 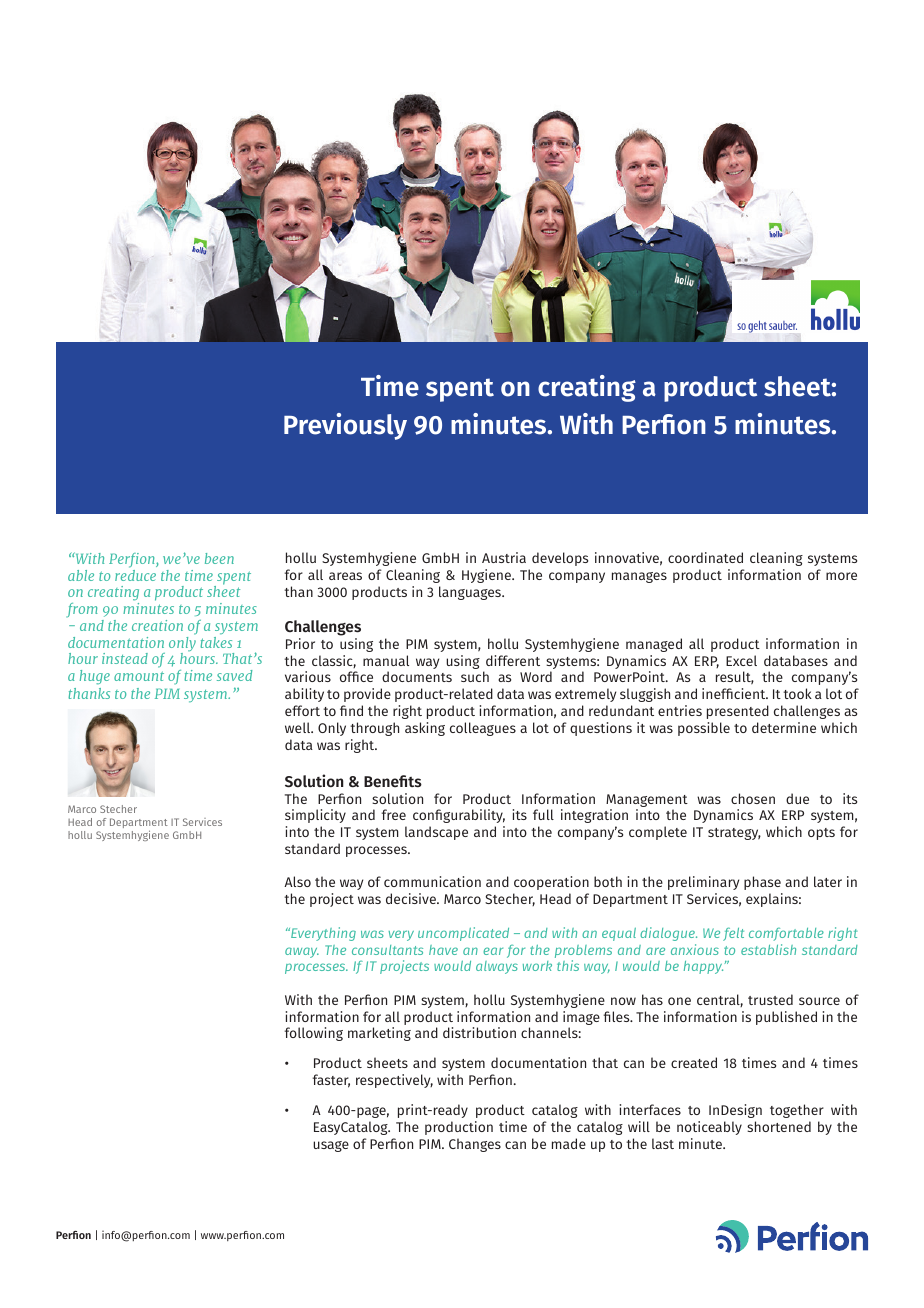 I want to click on away, so click(x=302, y=952).
